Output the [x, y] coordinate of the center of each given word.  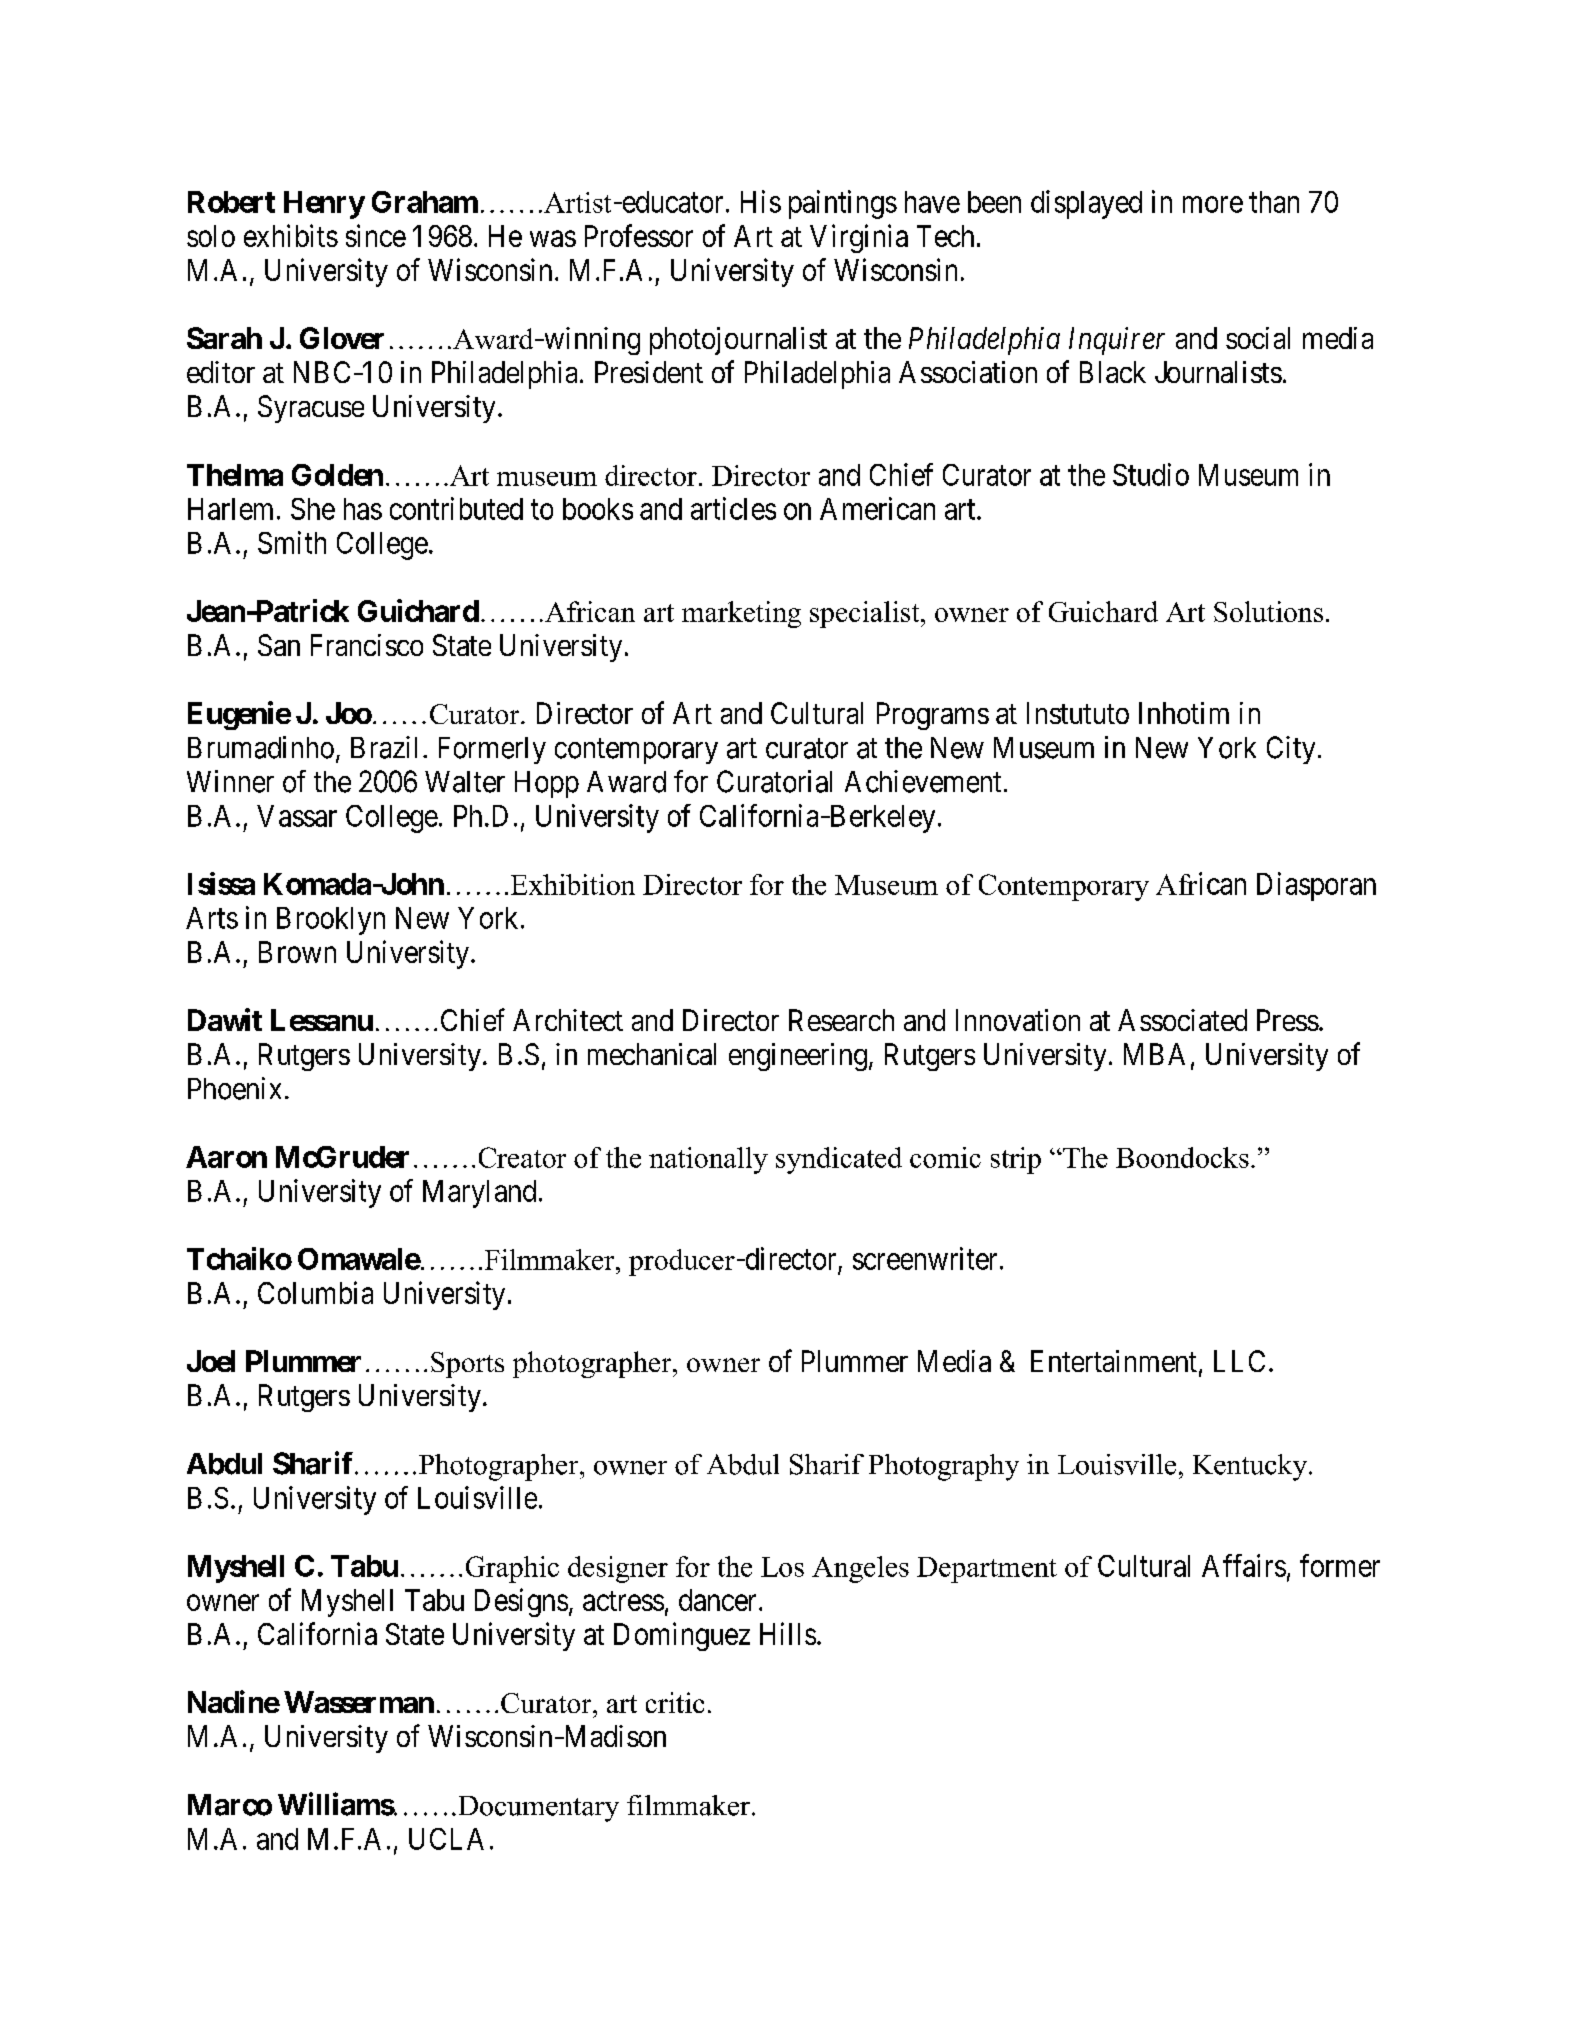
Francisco [367, 645]
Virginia [859, 238]
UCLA [446, 1839]
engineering [798, 1057]
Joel [211, 1361]
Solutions [1268, 611]
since [376, 235]
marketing [741, 614]
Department [987, 1570]
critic [675, 1702]
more [1213, 204]
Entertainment [1114, 1361]
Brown [297, 952]
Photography [944, 1467]
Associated [1182, 1020]
